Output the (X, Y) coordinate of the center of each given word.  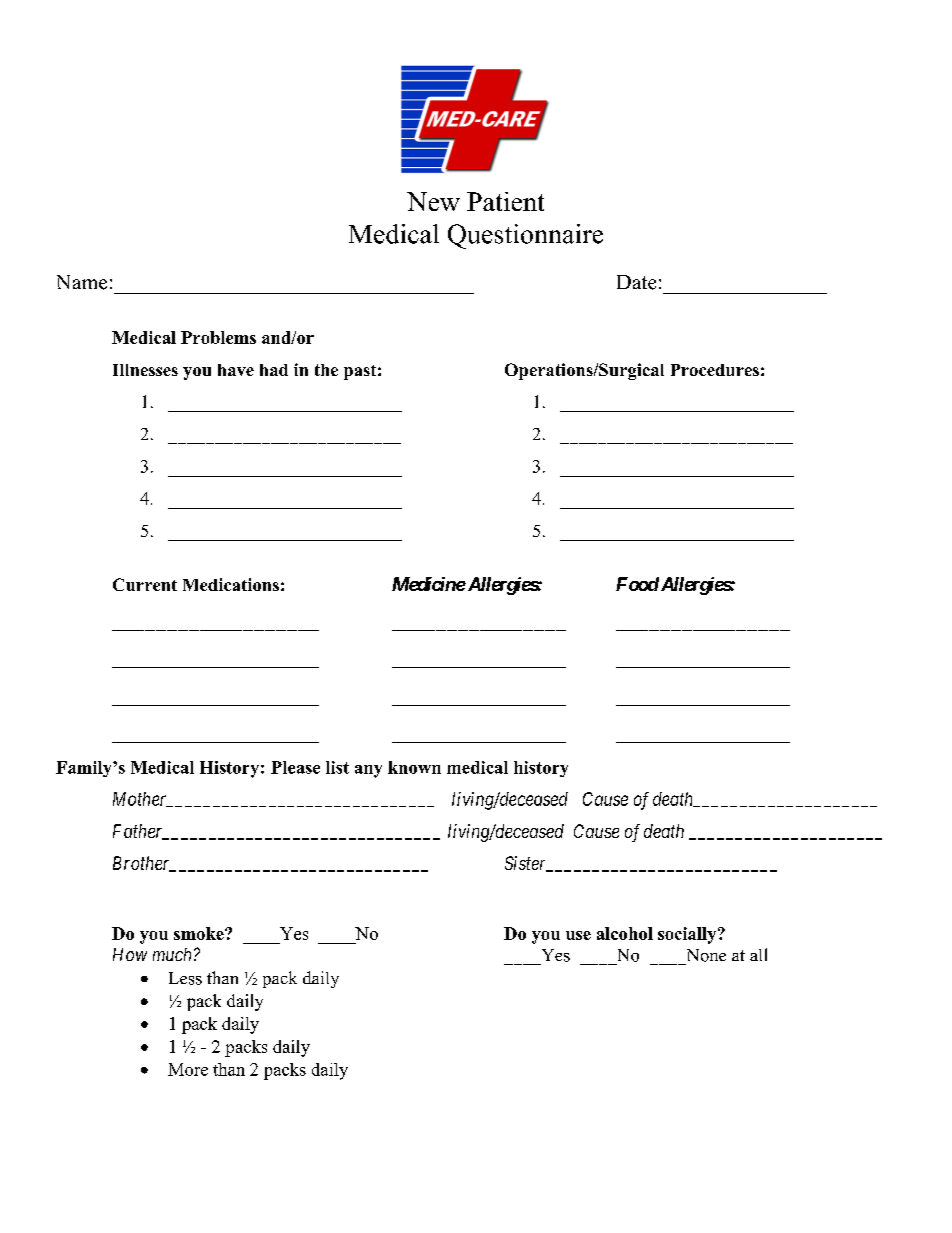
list (337, 767)
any (368, 771)
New (433, 201)
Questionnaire (525, 236)
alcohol (625, 933)
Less (185, 978)
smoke (200, 933)
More (188, 1069)
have (236, 370)
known (414, 767)
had (274, 370)
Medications (231, 584)
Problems (218, 337)
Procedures (715, 370)
